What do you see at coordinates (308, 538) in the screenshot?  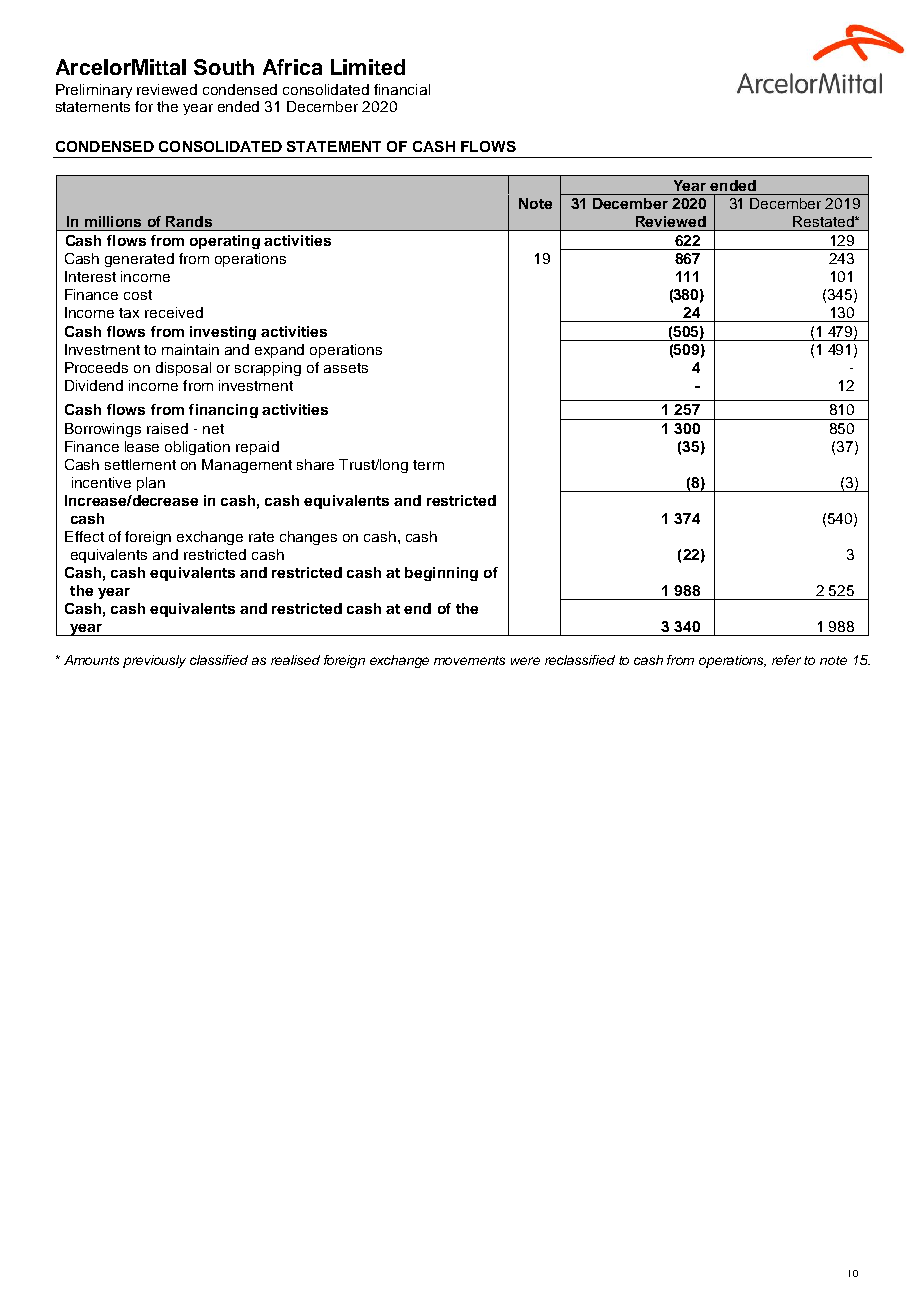 I see `changes` at bounding box center [308, 538].
